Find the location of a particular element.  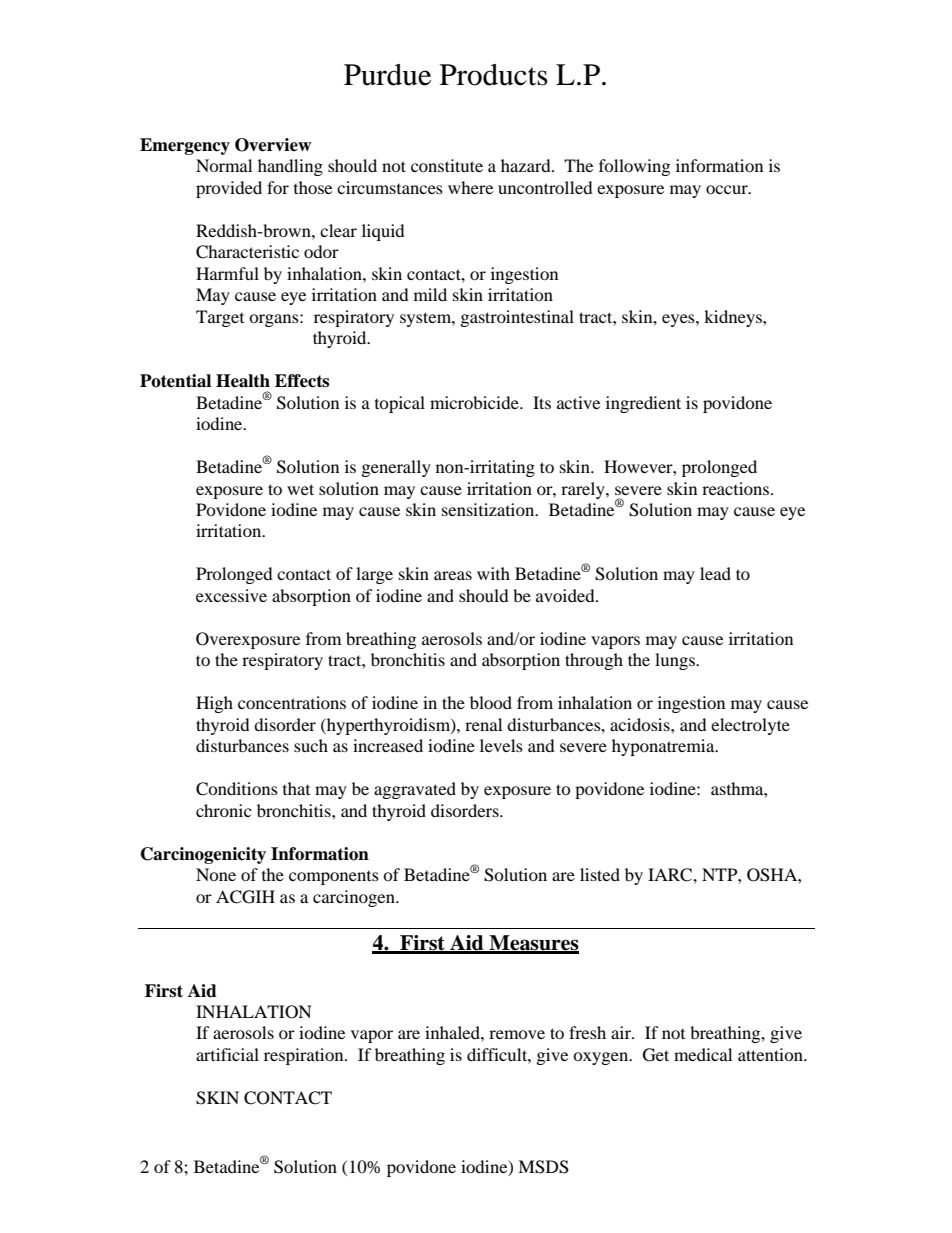

Conditions is located at coordinates (237, 789).
